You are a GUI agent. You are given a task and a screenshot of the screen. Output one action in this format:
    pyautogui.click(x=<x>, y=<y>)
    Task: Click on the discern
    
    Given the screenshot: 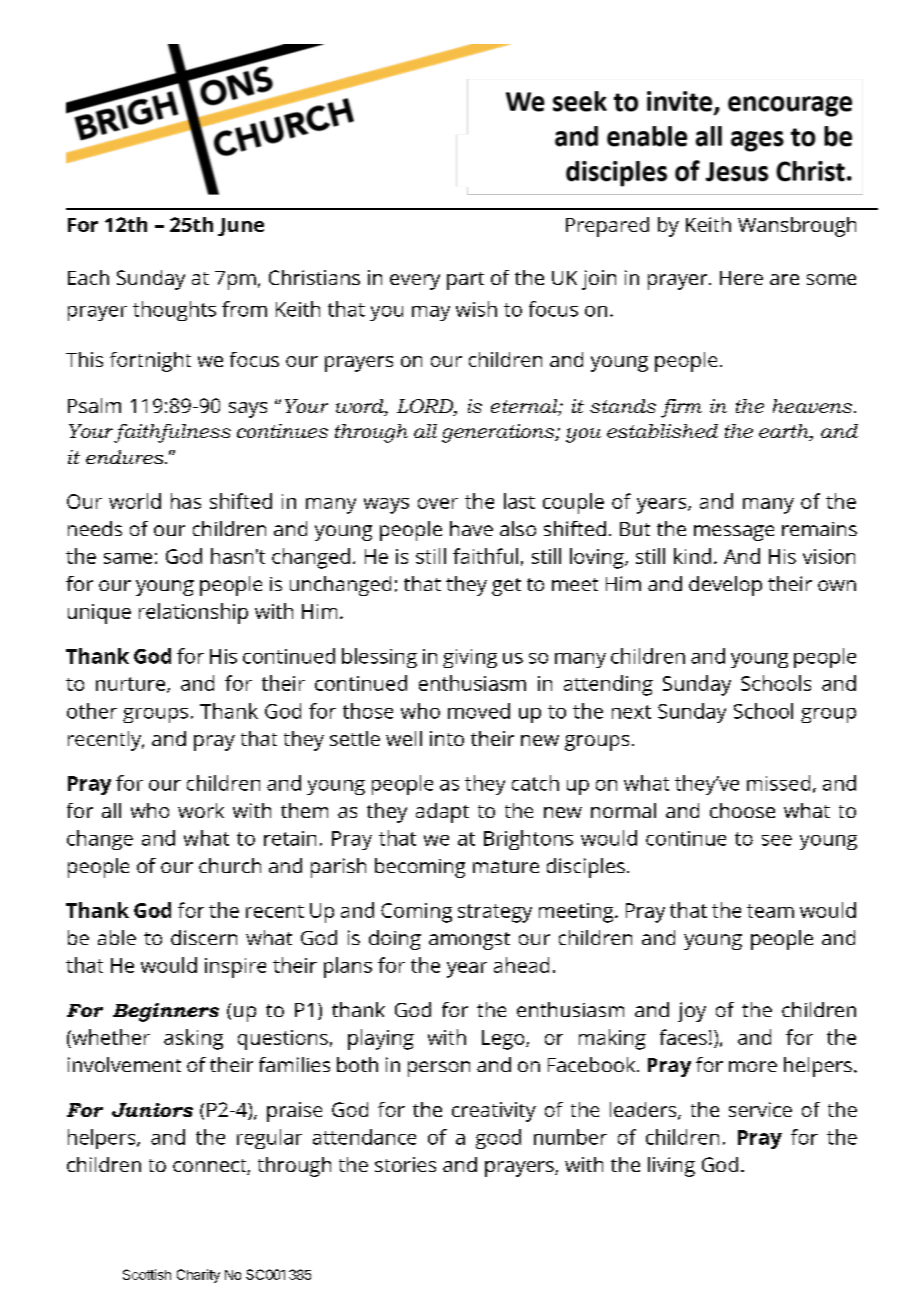 What is the action you would take?
    pyautogui.click(x=204, y=937)
